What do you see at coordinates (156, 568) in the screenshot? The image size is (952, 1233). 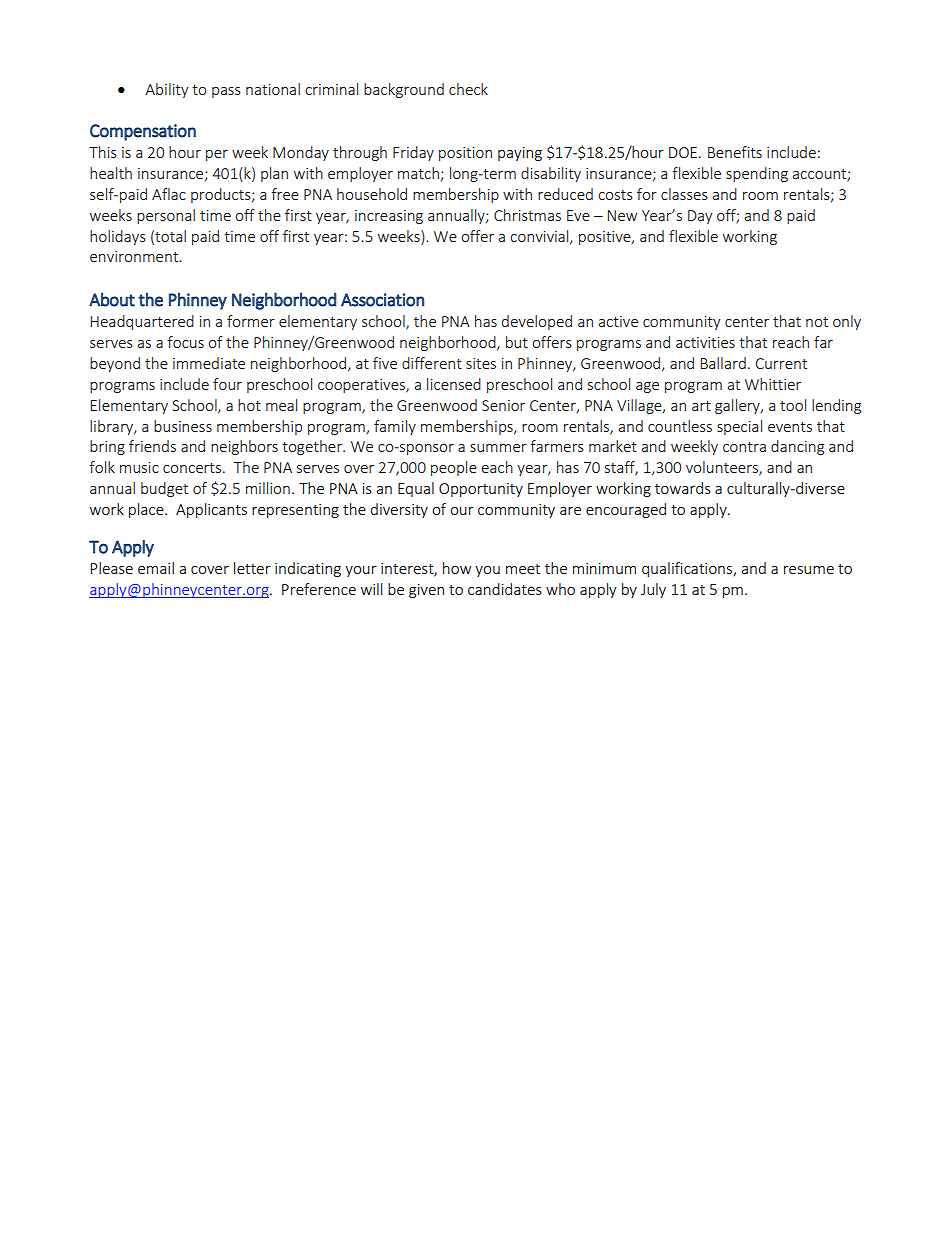 I see `email` at bounding box center [156, 568].
